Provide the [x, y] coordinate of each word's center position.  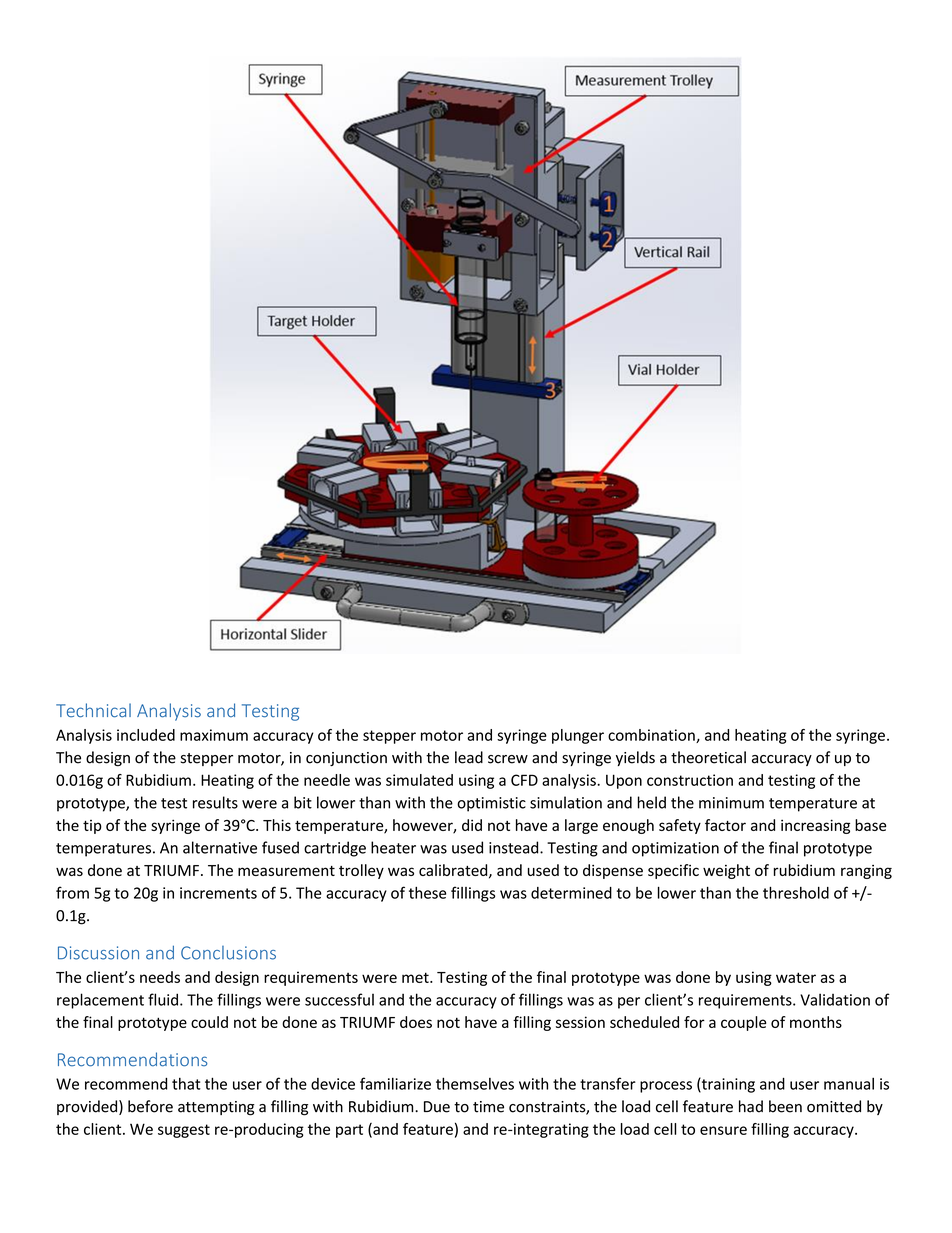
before [150, 1106]
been [785, 1106]
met [416, 977]
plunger [578, 736]
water [796, 977]
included [146, 735]
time [488, 1107]
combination [652, 736]
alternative [220, 847]
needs [160, 977]
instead [515, 847]
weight [726, 871]
